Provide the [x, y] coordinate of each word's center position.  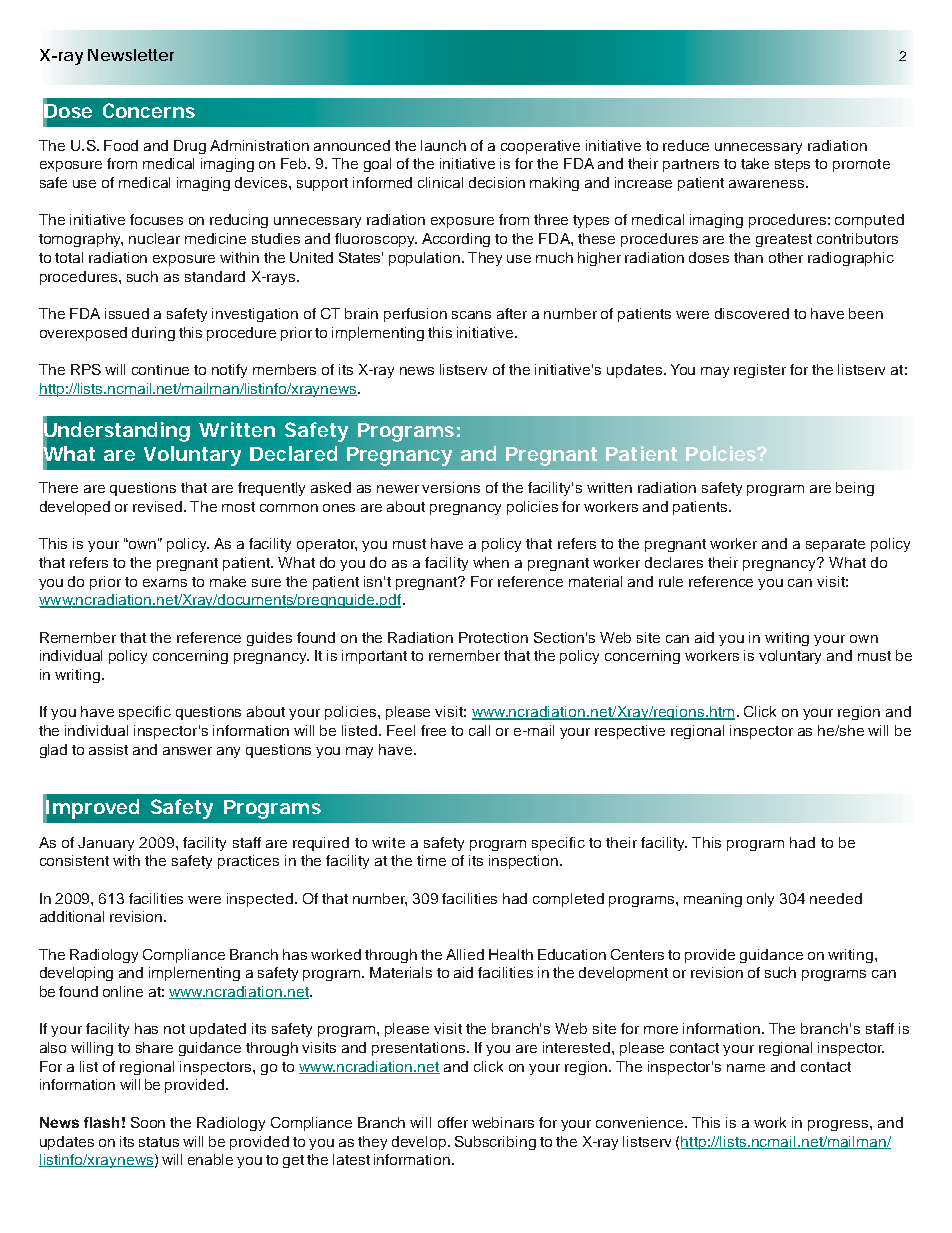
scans [471, 315]
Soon [148, 1122]
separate [835, 545]
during [153, 334]
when [491, 562]
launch [443, 145]
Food [121, 145]
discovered [752, 313]
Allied [465, 954]
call [479, 730]
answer [187, 751]
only [760, 900]
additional [72, 916]
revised [159, 506]
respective [630, 732]
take [755, 163]
